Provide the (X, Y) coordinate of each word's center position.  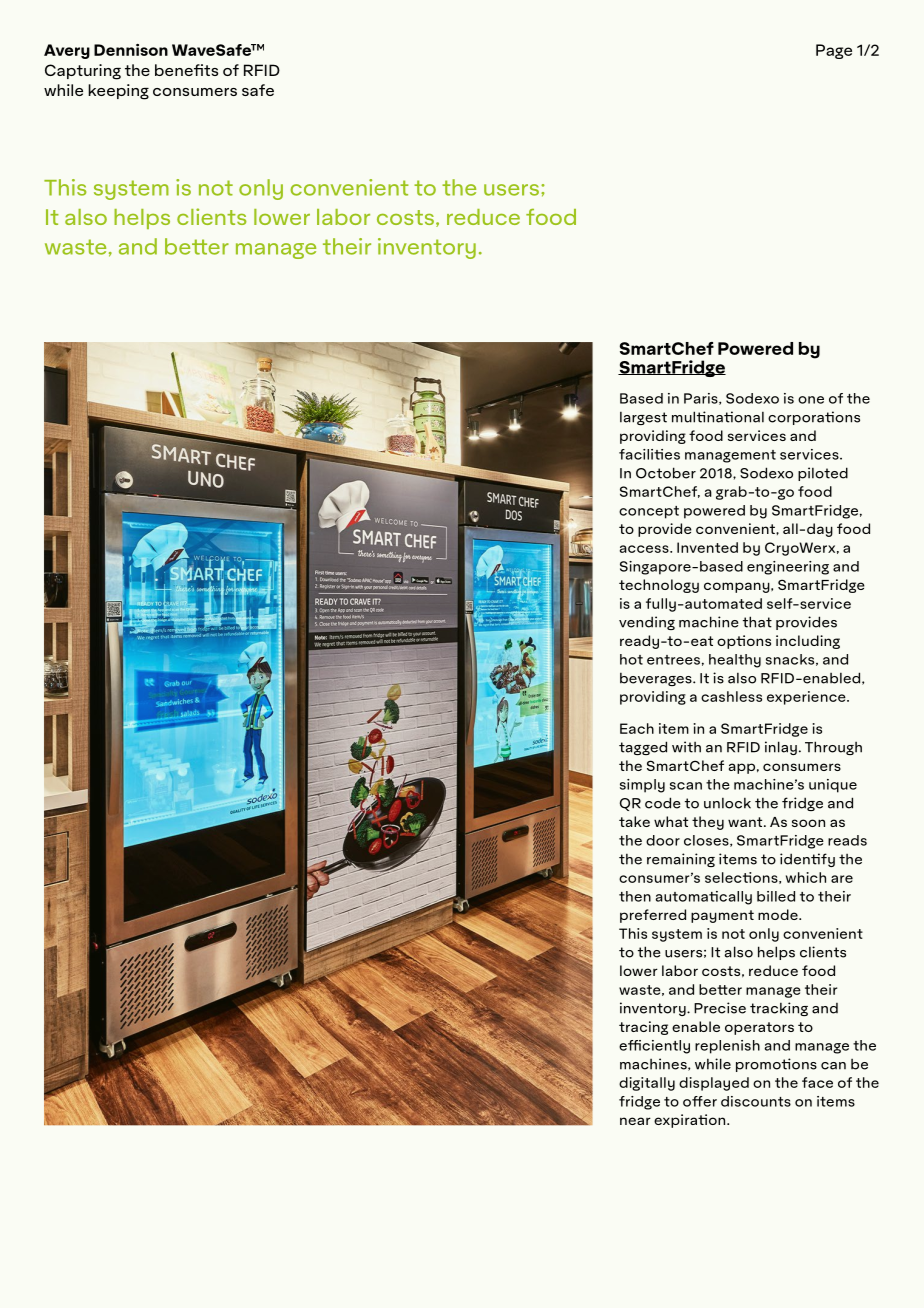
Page (834, 51)
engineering (788, 568)
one (811, 400)
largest (643, 418)
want (746, 822)
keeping (118, 92)
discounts (756, 1101)
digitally (647, 1084)
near (635, 1121)
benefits (186, 70)
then (635, 896)
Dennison (131, 50)
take (634, 821)
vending (647, 623)
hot (631, 659)
